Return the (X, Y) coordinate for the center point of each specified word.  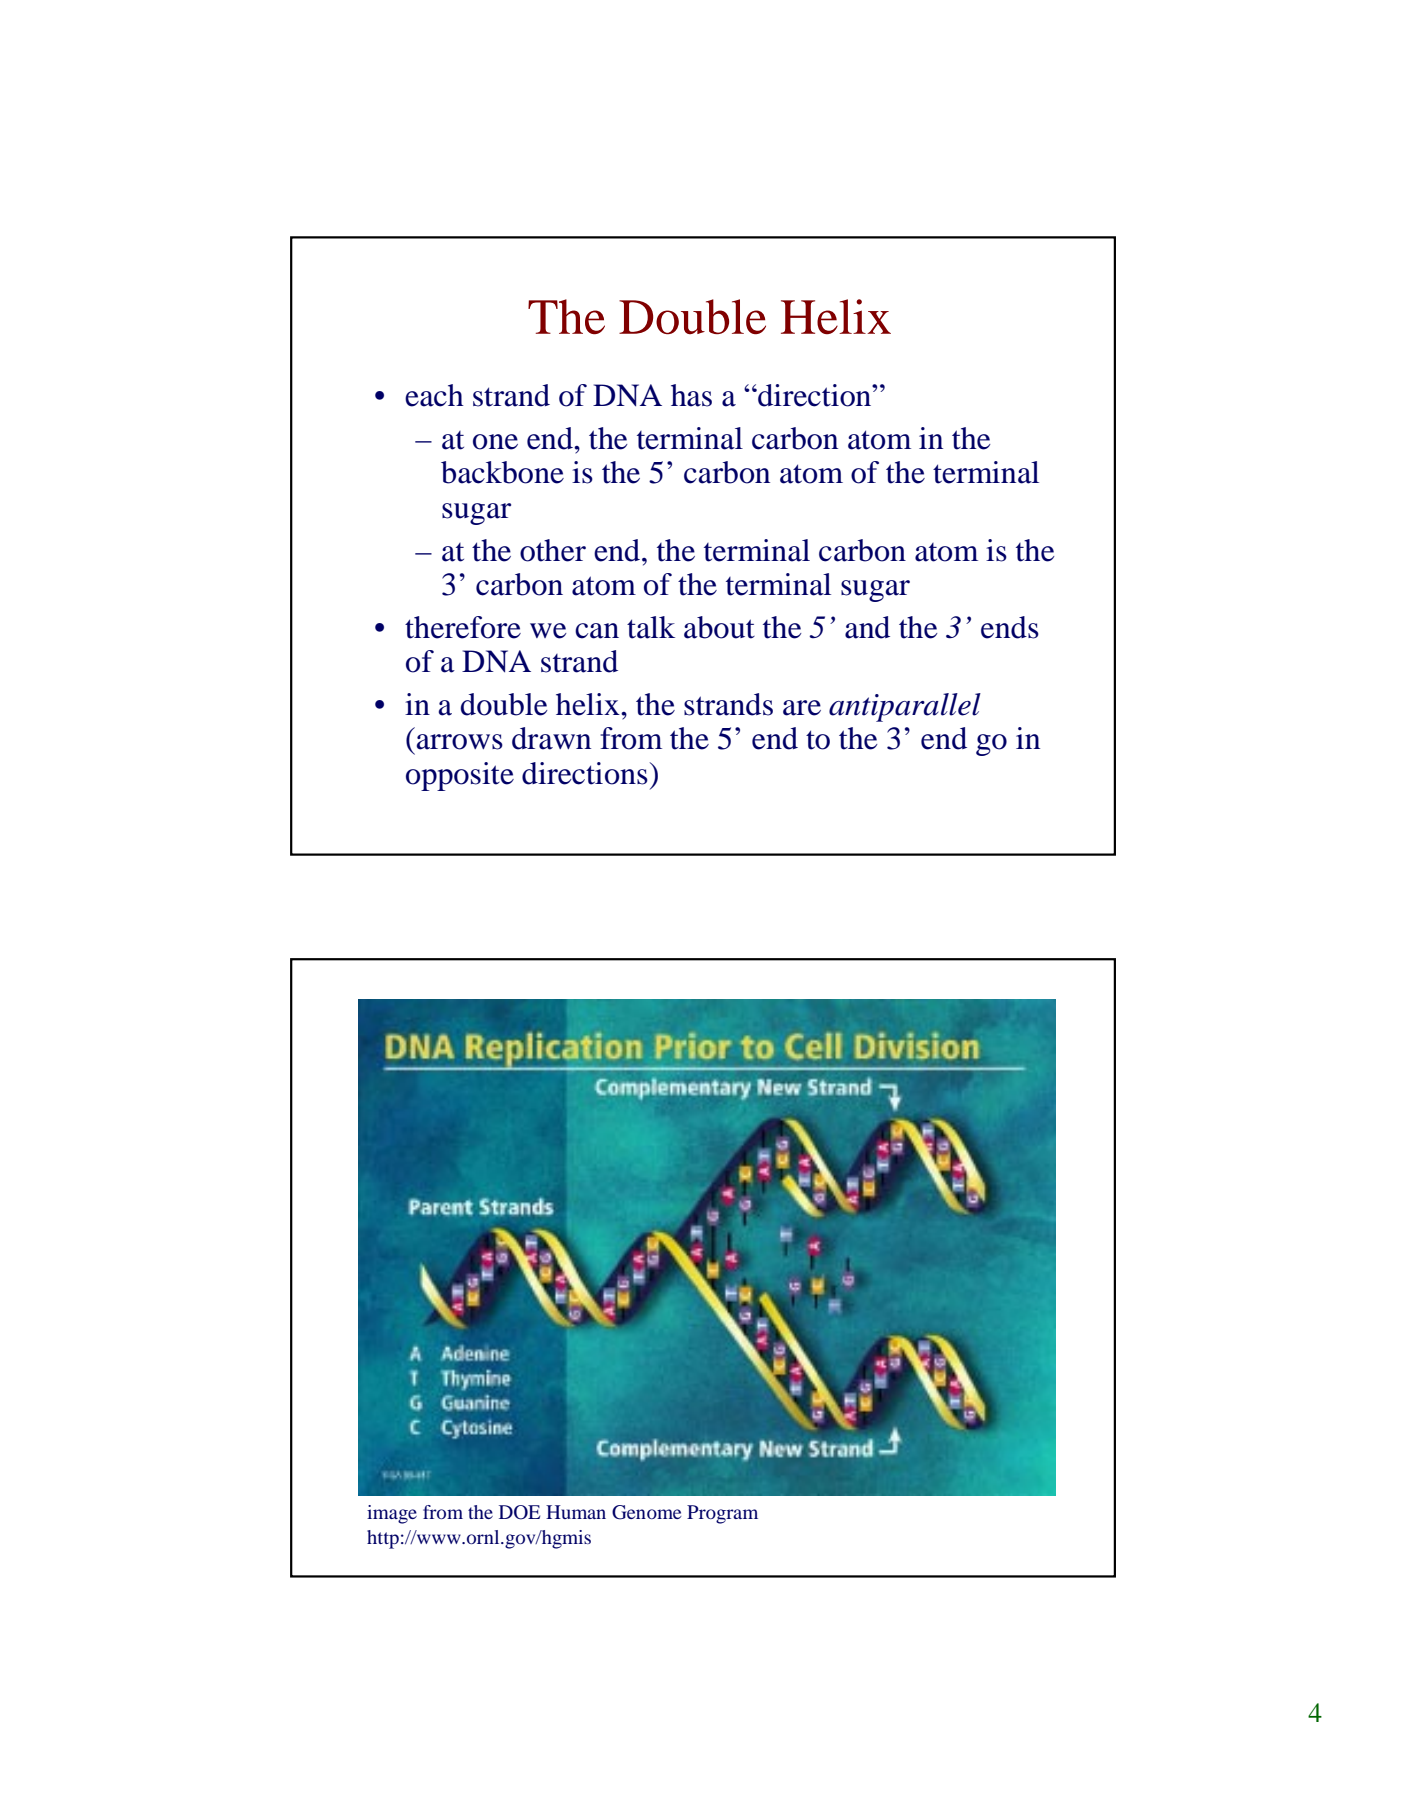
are (802, 708)
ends (1010, 627)
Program (722, 1514)
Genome (646, 1512)
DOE (519, 1512)
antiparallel (905, 707)
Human (576, 1512)
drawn (551, 738)
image (392, 1514)
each (434, 395)
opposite (460, 776)
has (691, 395)
